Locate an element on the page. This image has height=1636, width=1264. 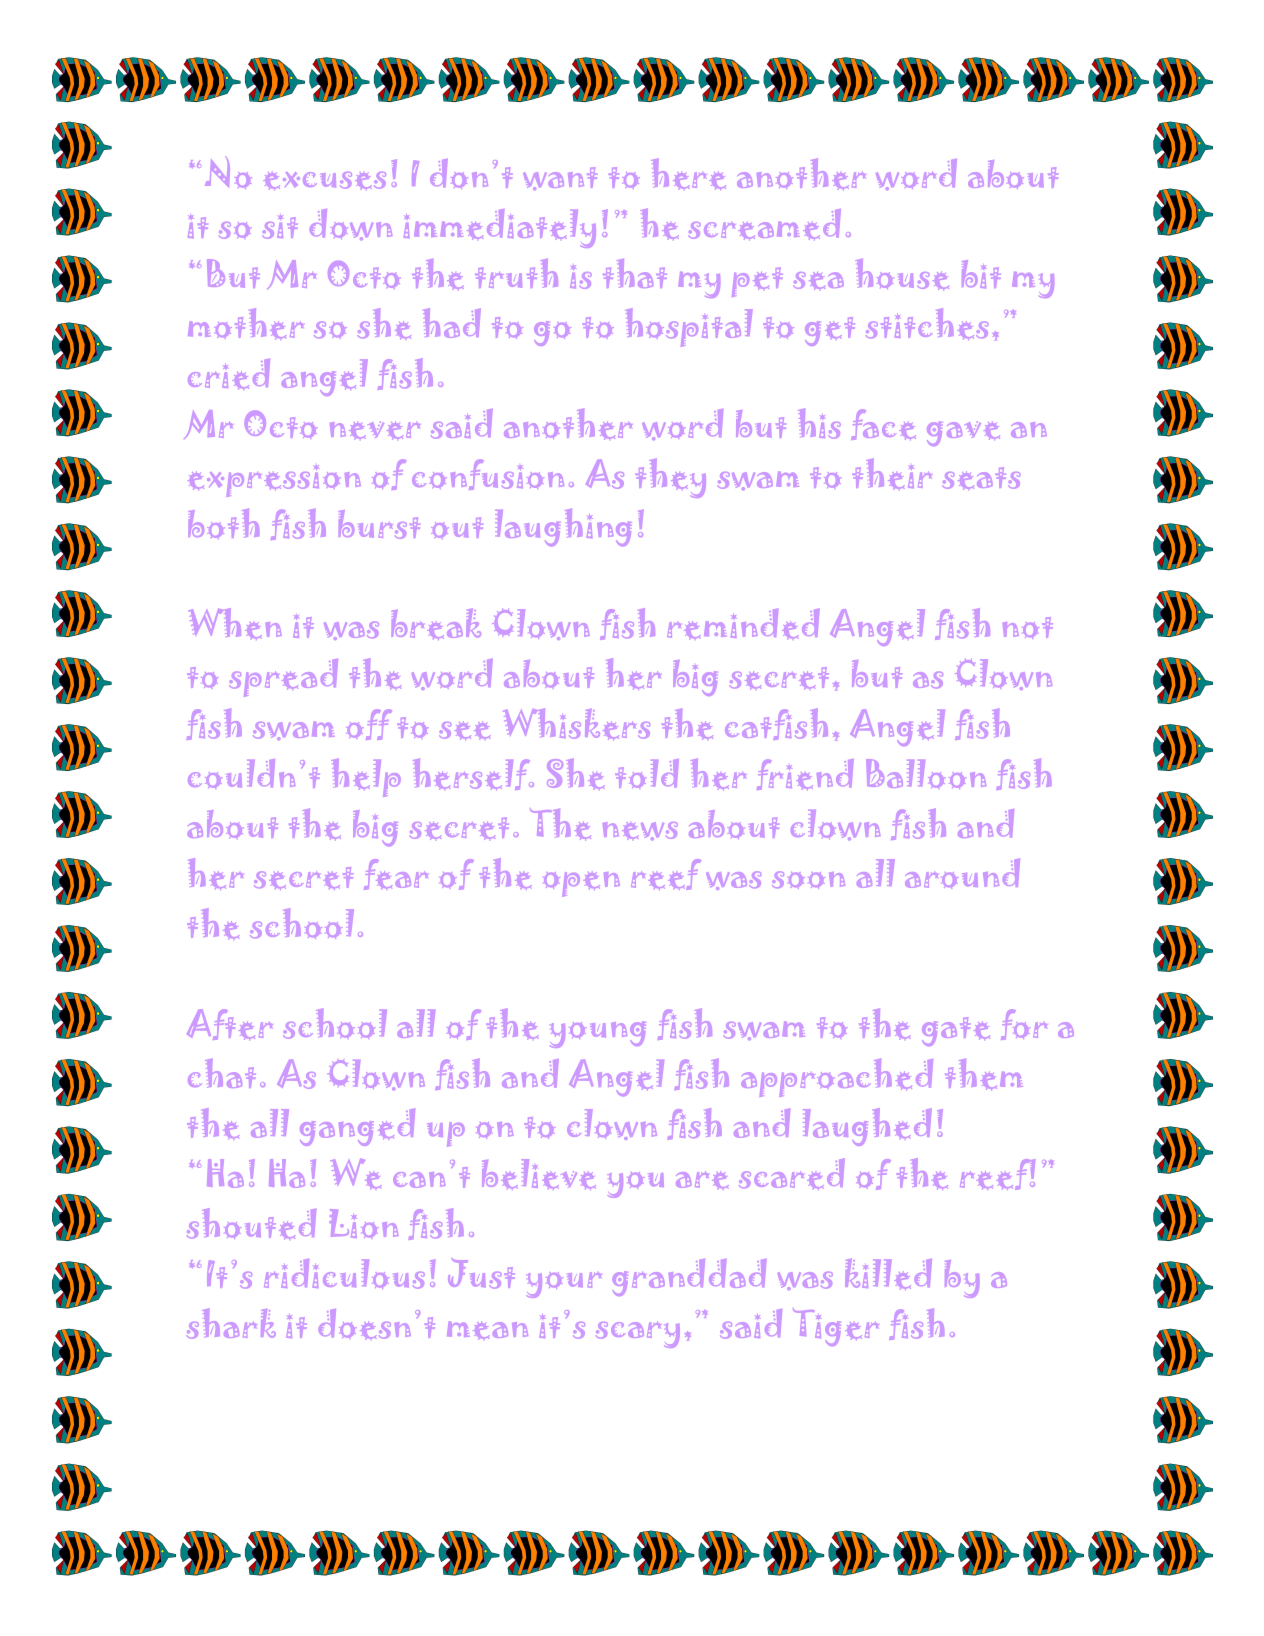
around is located at coordinates (962, 873).
